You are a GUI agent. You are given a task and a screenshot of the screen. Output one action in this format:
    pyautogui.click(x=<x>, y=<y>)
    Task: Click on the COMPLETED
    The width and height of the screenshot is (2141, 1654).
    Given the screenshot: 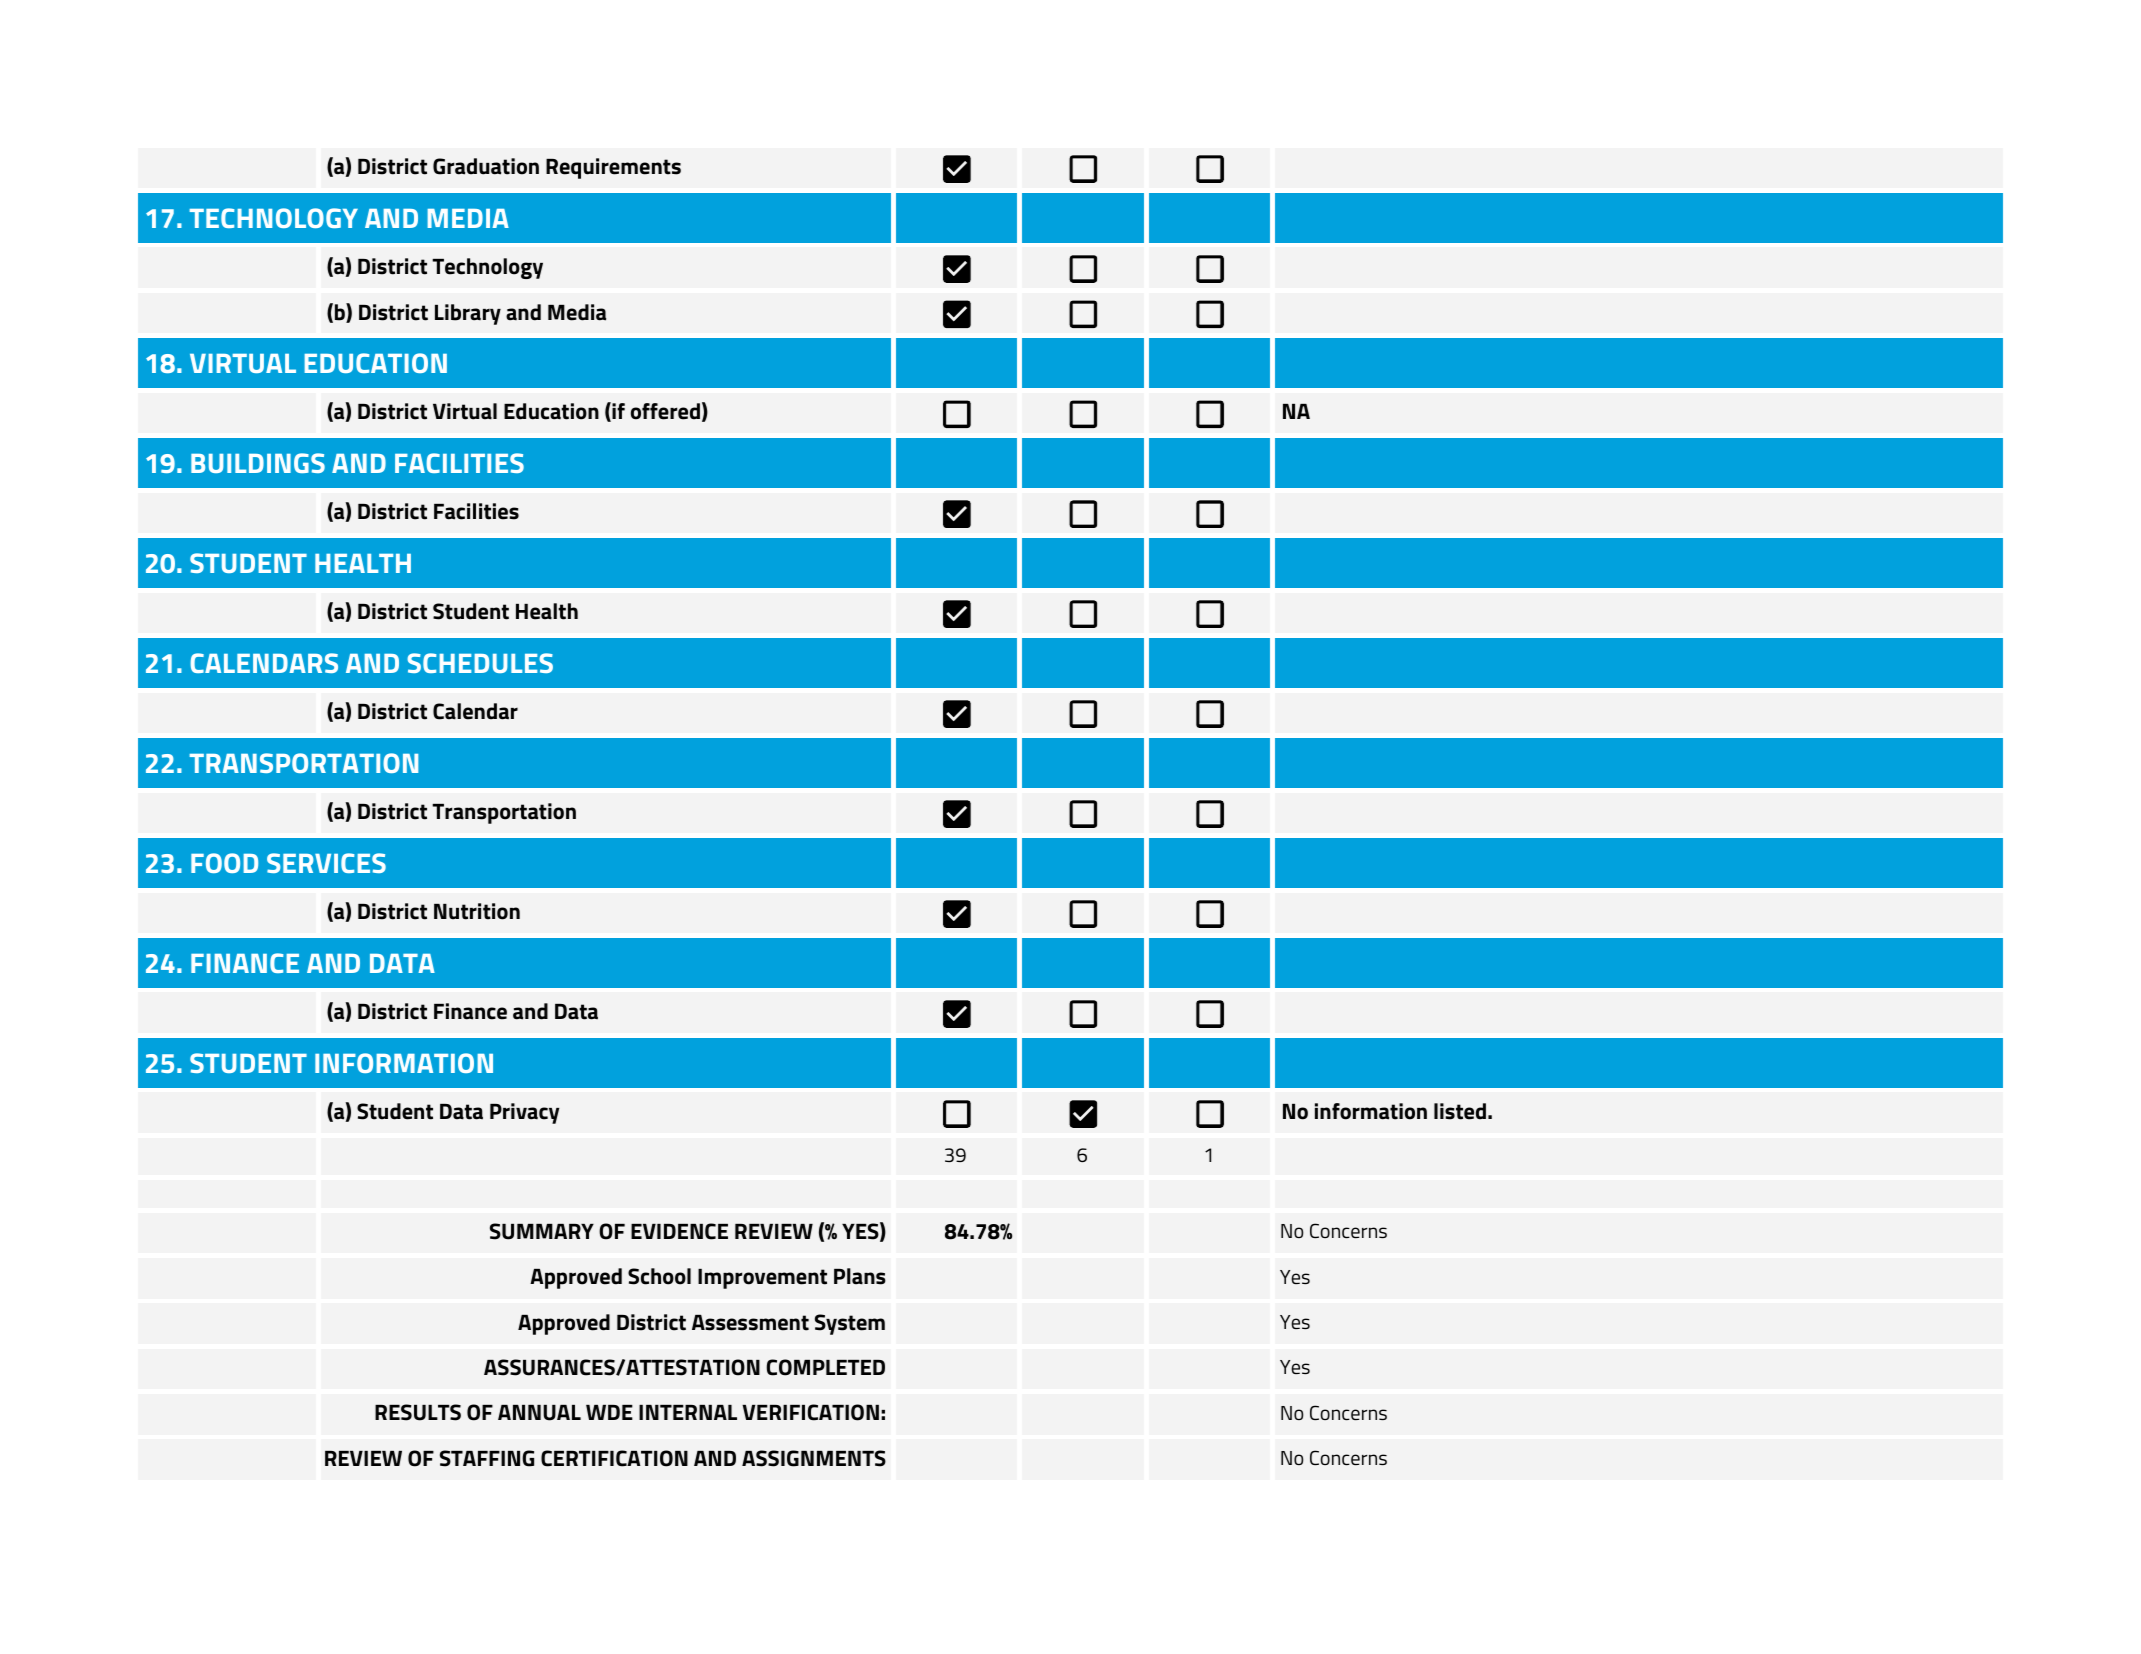 What is the action you would take?
    pyautogui.click(x=826, y=1367)
